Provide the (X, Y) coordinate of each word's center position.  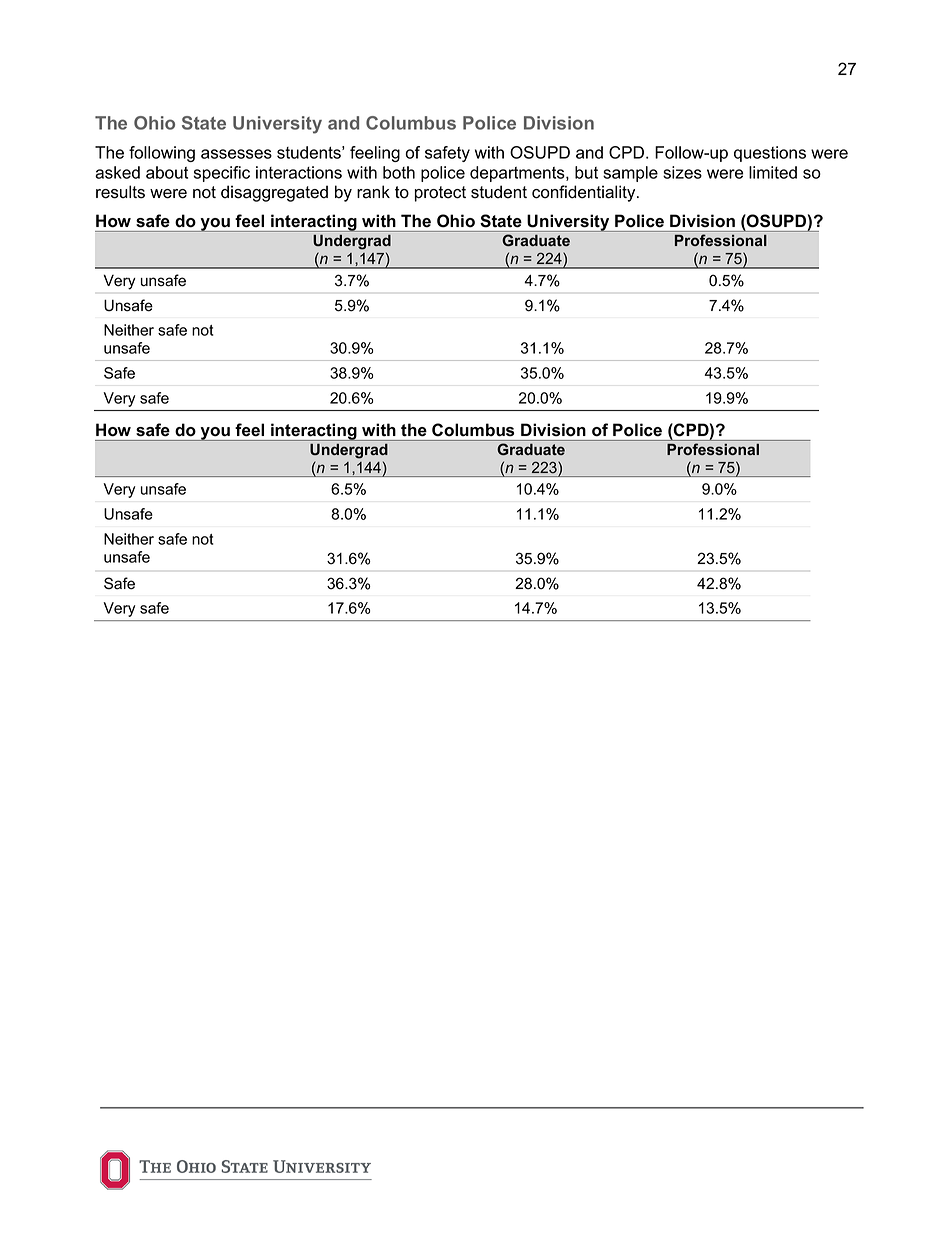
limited (773, 172)
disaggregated (274, 193)
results (120, 192)
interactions (299, 172)
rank (373, 192)
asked (117, 172)
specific (221, 174)
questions (770, 154)
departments (518, 174)
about (167, 172)
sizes (682, 172)
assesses (236, 154)
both (399, 172)
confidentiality (585, 193)
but (586, 172)
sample (630, 174)
